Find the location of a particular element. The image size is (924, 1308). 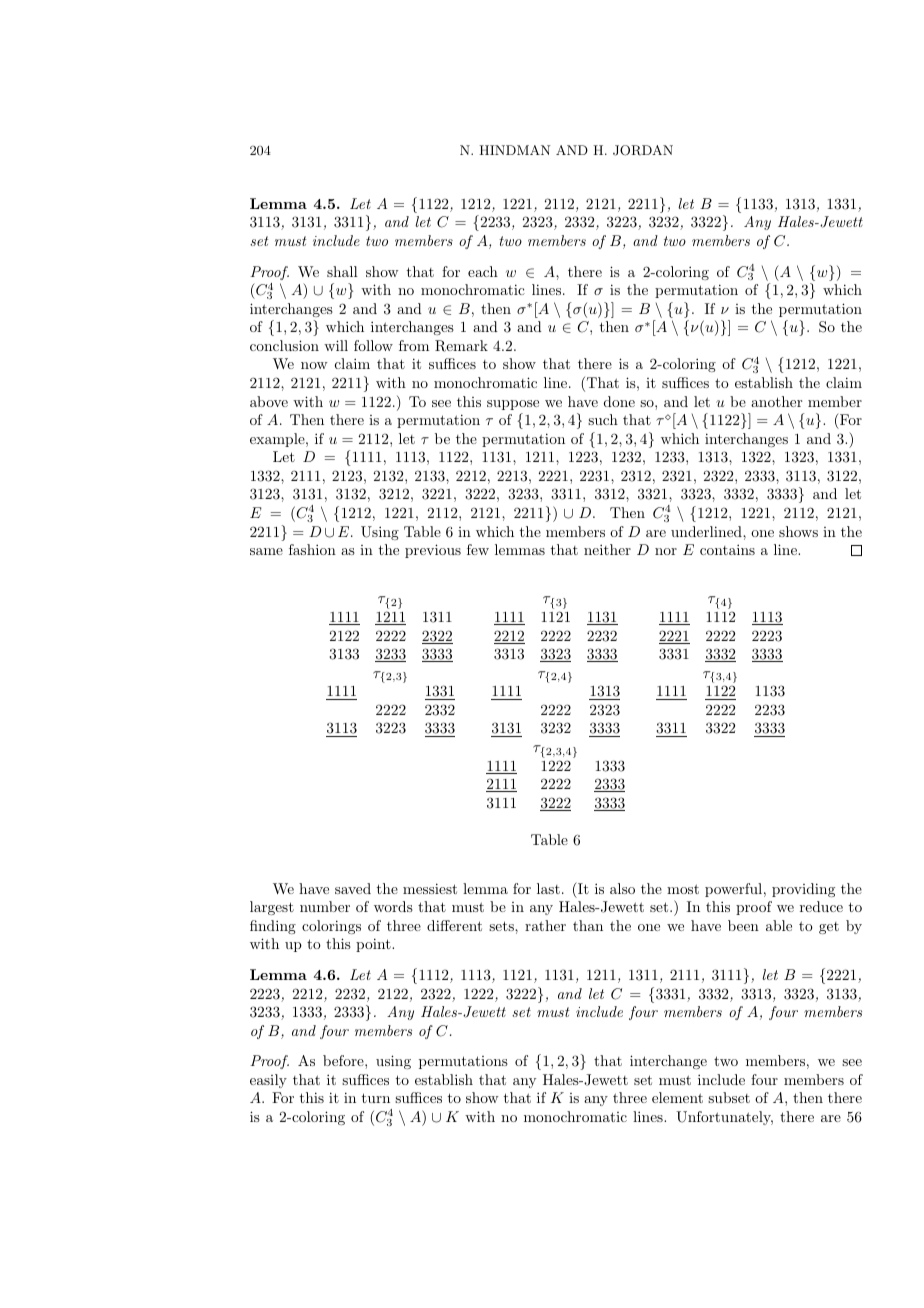

shall is located at coordinates (342, 271).
